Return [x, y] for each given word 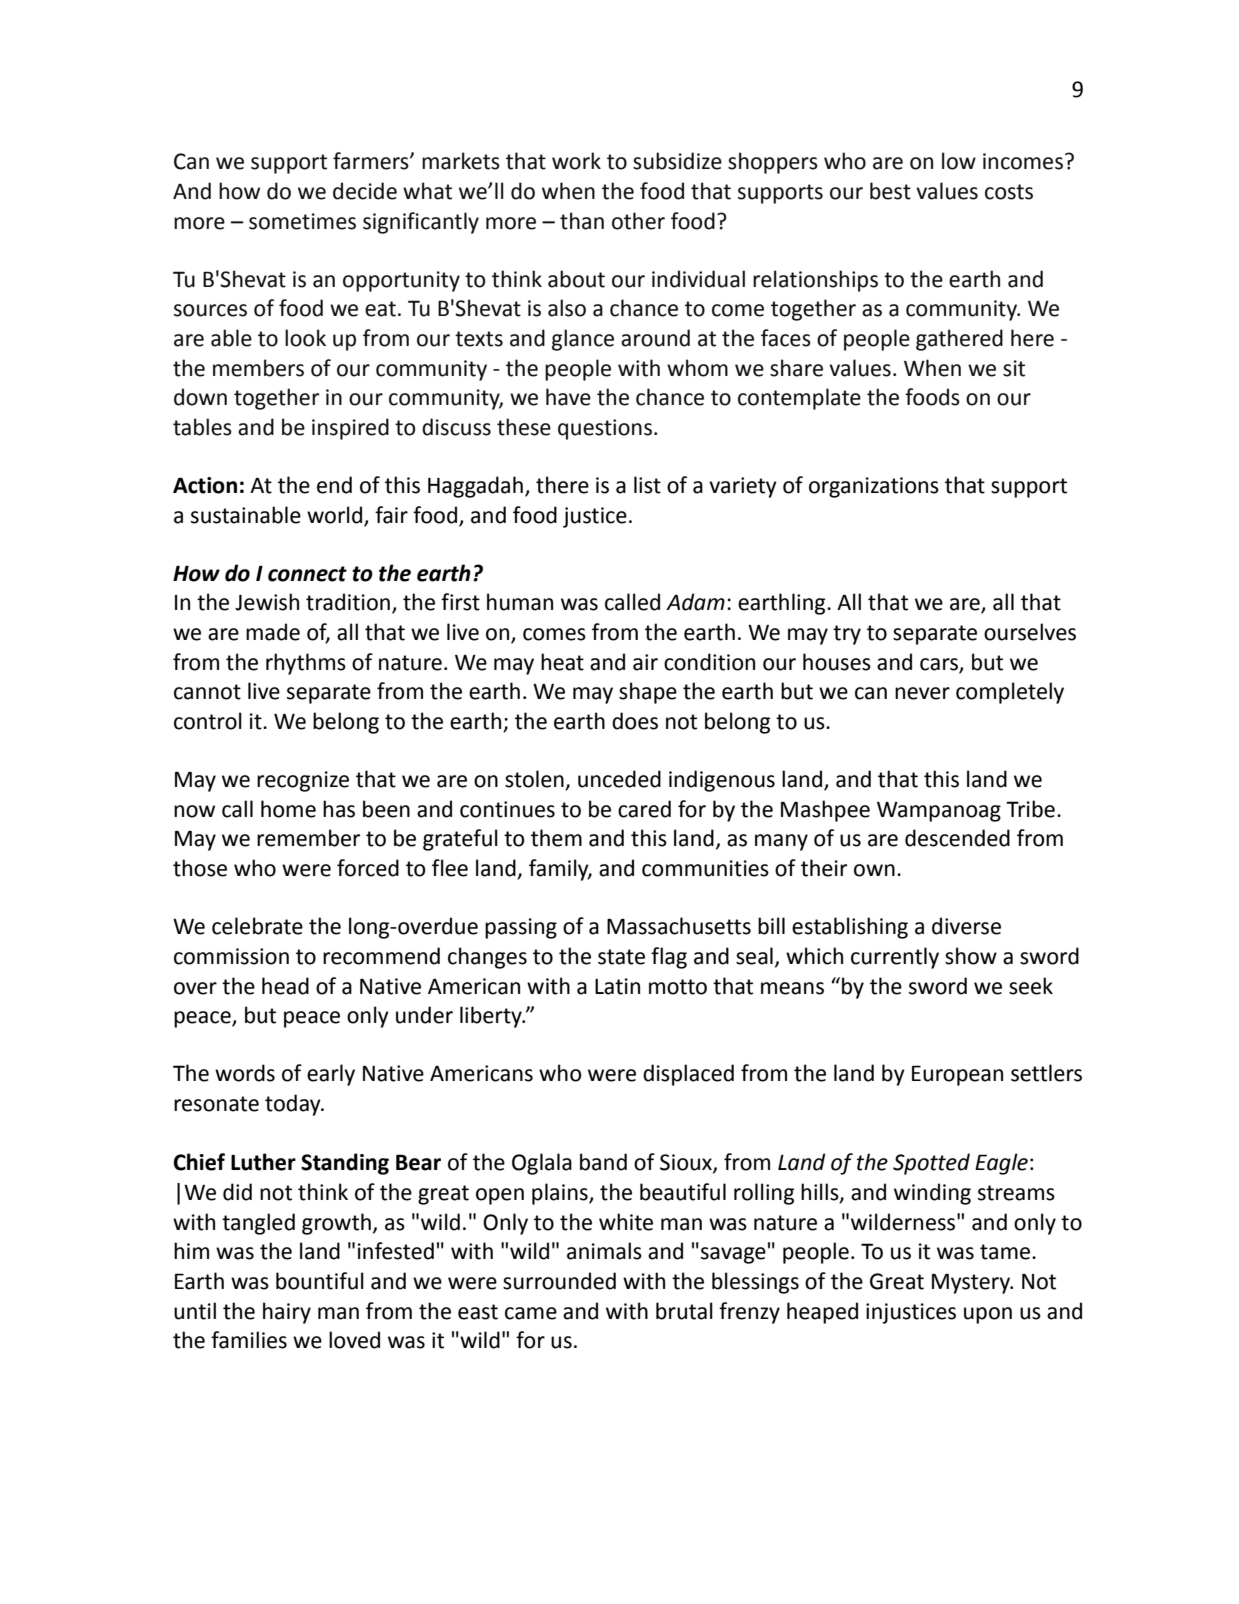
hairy [287, 1313]
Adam [695, 602]
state [621, 957]
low [959, 161]
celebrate [257, 926]
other [638, 221]
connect [307, 574]
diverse [966, 926]
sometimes [302, 221]
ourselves [1030, 632]
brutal [684, 1311]
